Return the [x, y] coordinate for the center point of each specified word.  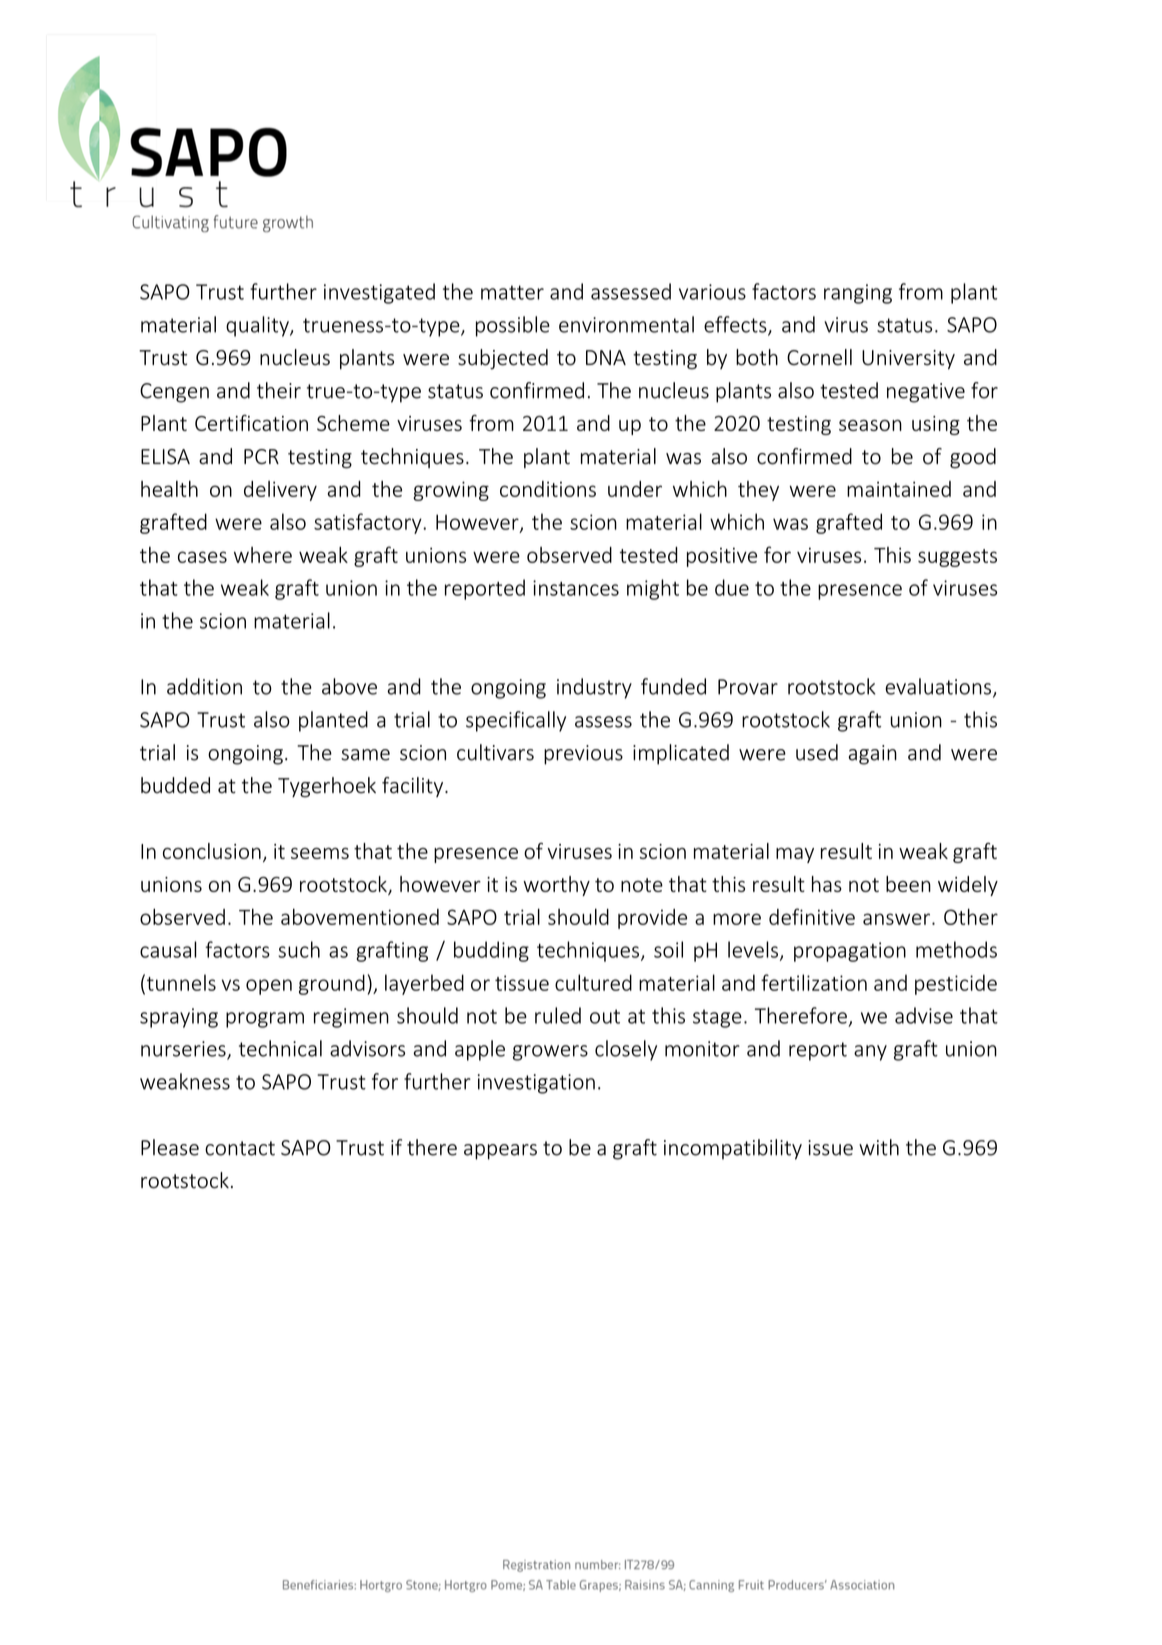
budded [175, 785]
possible [513, 326]
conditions [548, 489]
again [872, 755]
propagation [850, 952]
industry [594, 688]
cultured [593, 982]
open [269, 987]
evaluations [938, 686]
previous [583, 755]
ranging [858, 294]
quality [258, 326]
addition [204, 686]
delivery [280, 491]
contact [240, 1148]
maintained [899, 489]
